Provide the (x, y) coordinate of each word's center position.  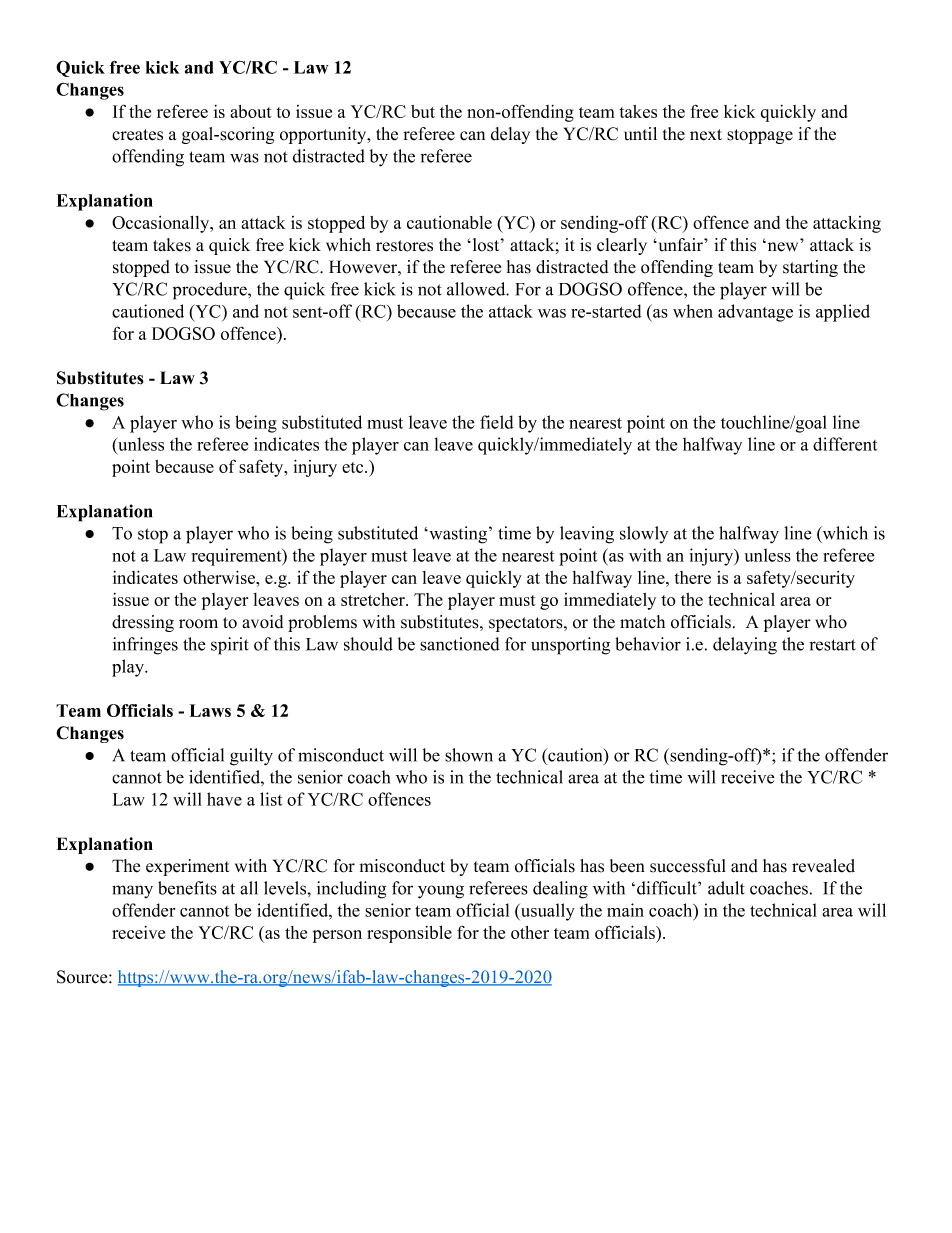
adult (726, 888)
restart (832, 645)
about (251, 111)
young (441, 892)
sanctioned (459, 644)
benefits (187, 888)
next (706, 135)
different (845, 444)
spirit (230, 646)
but (423, 111)
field (496, 422)
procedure (211, 291)
